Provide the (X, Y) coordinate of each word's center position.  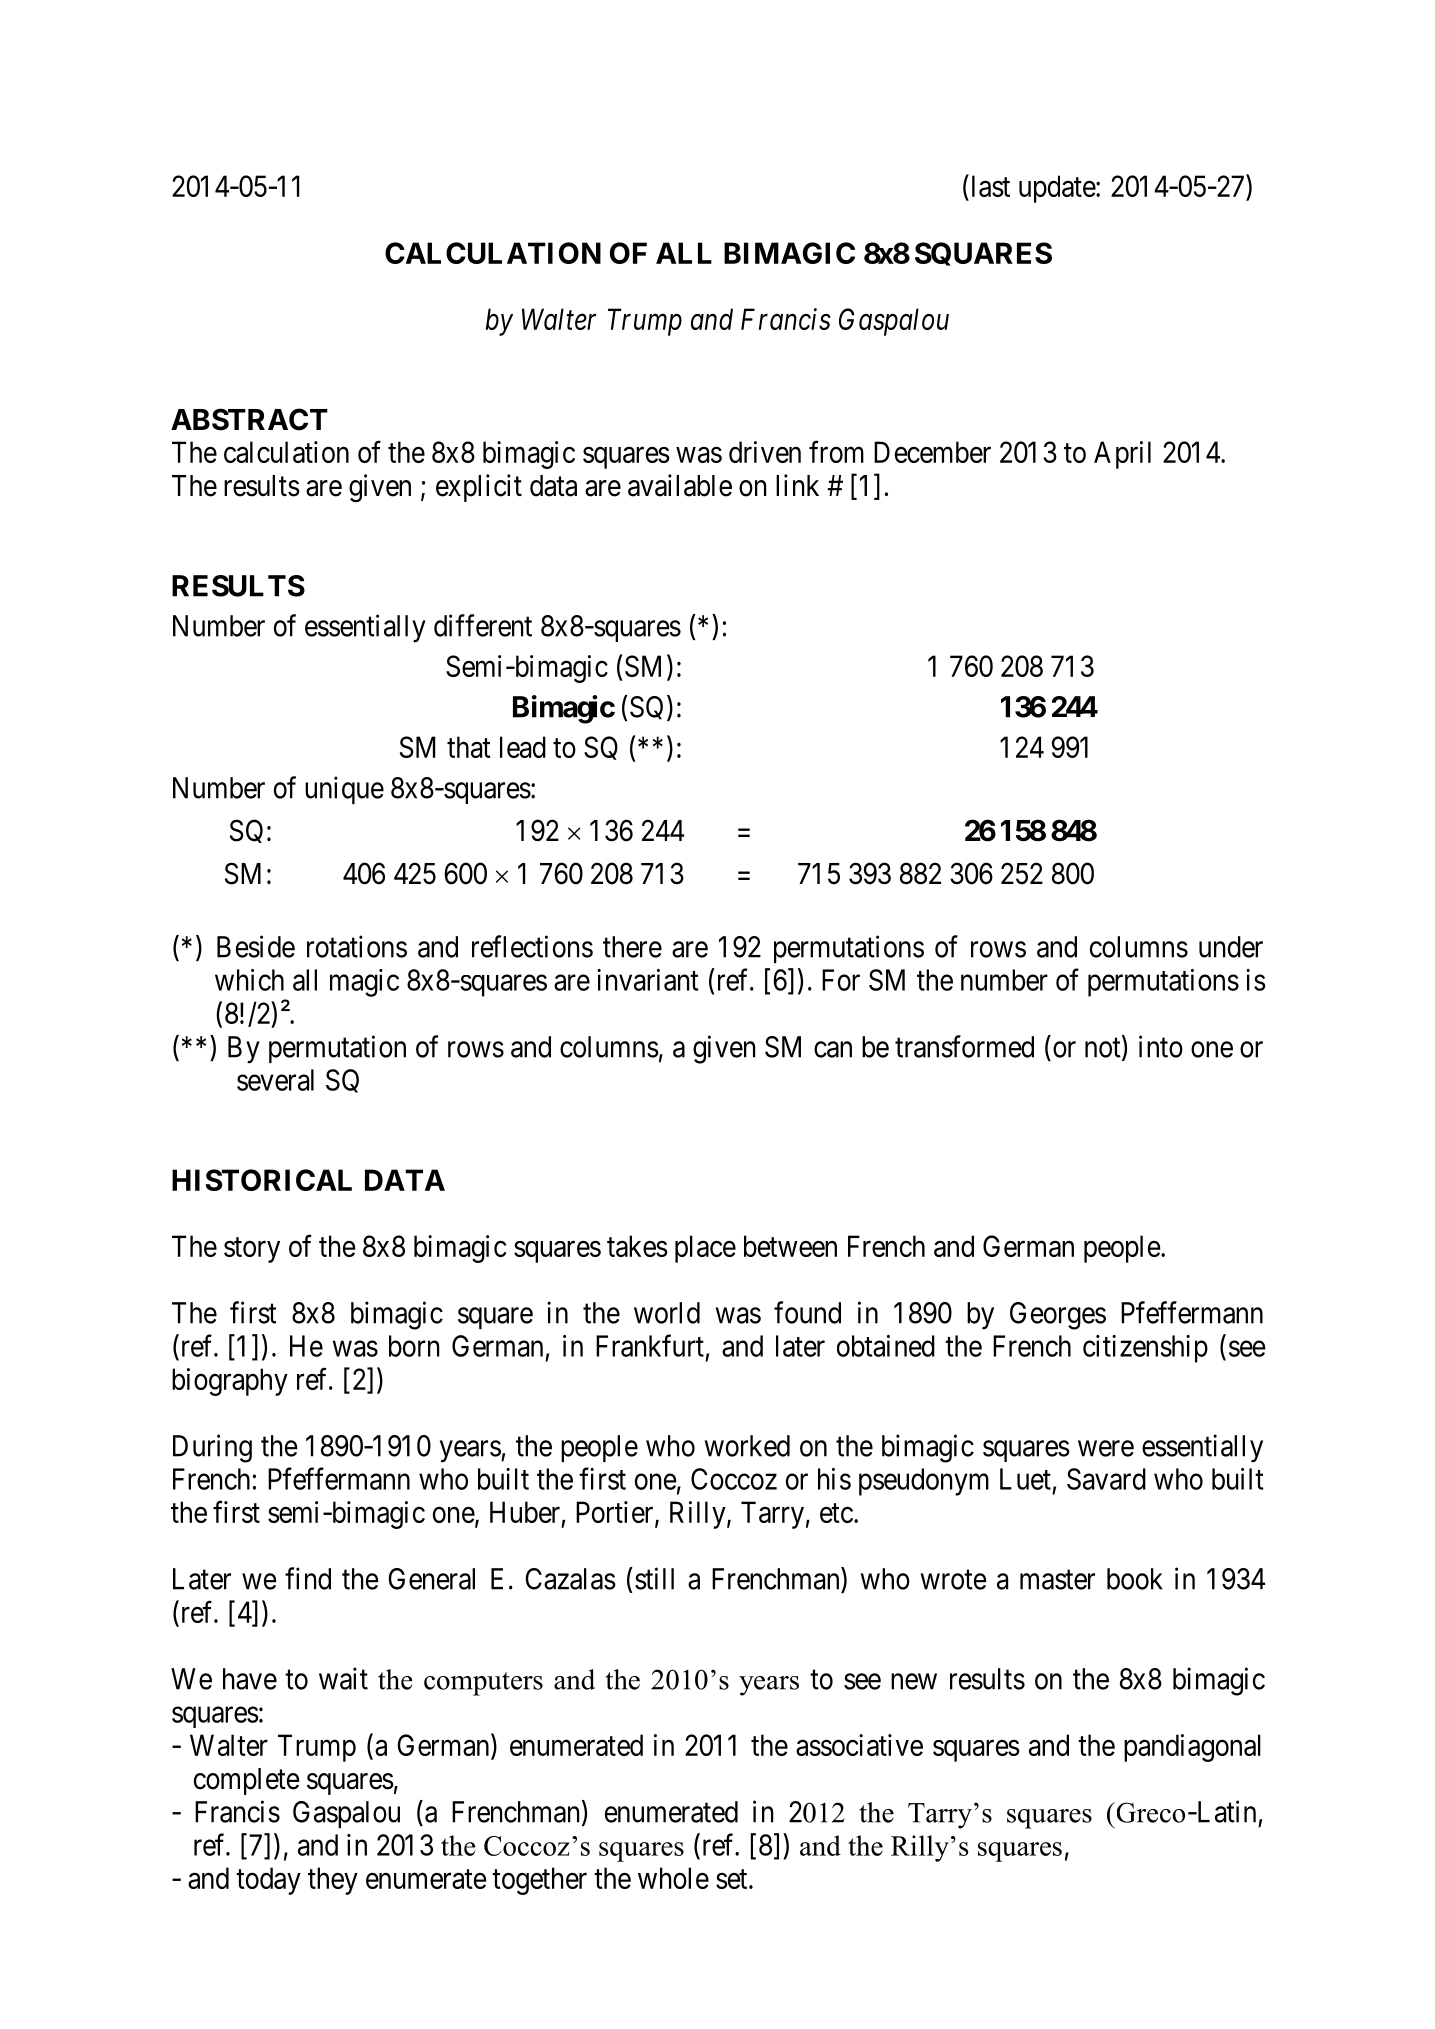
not (1104, 1049)
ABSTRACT (249, 419)
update (1057, 189)
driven (765, 452)
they (333, 1881)
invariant (647, 980)
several (275, 1080)
